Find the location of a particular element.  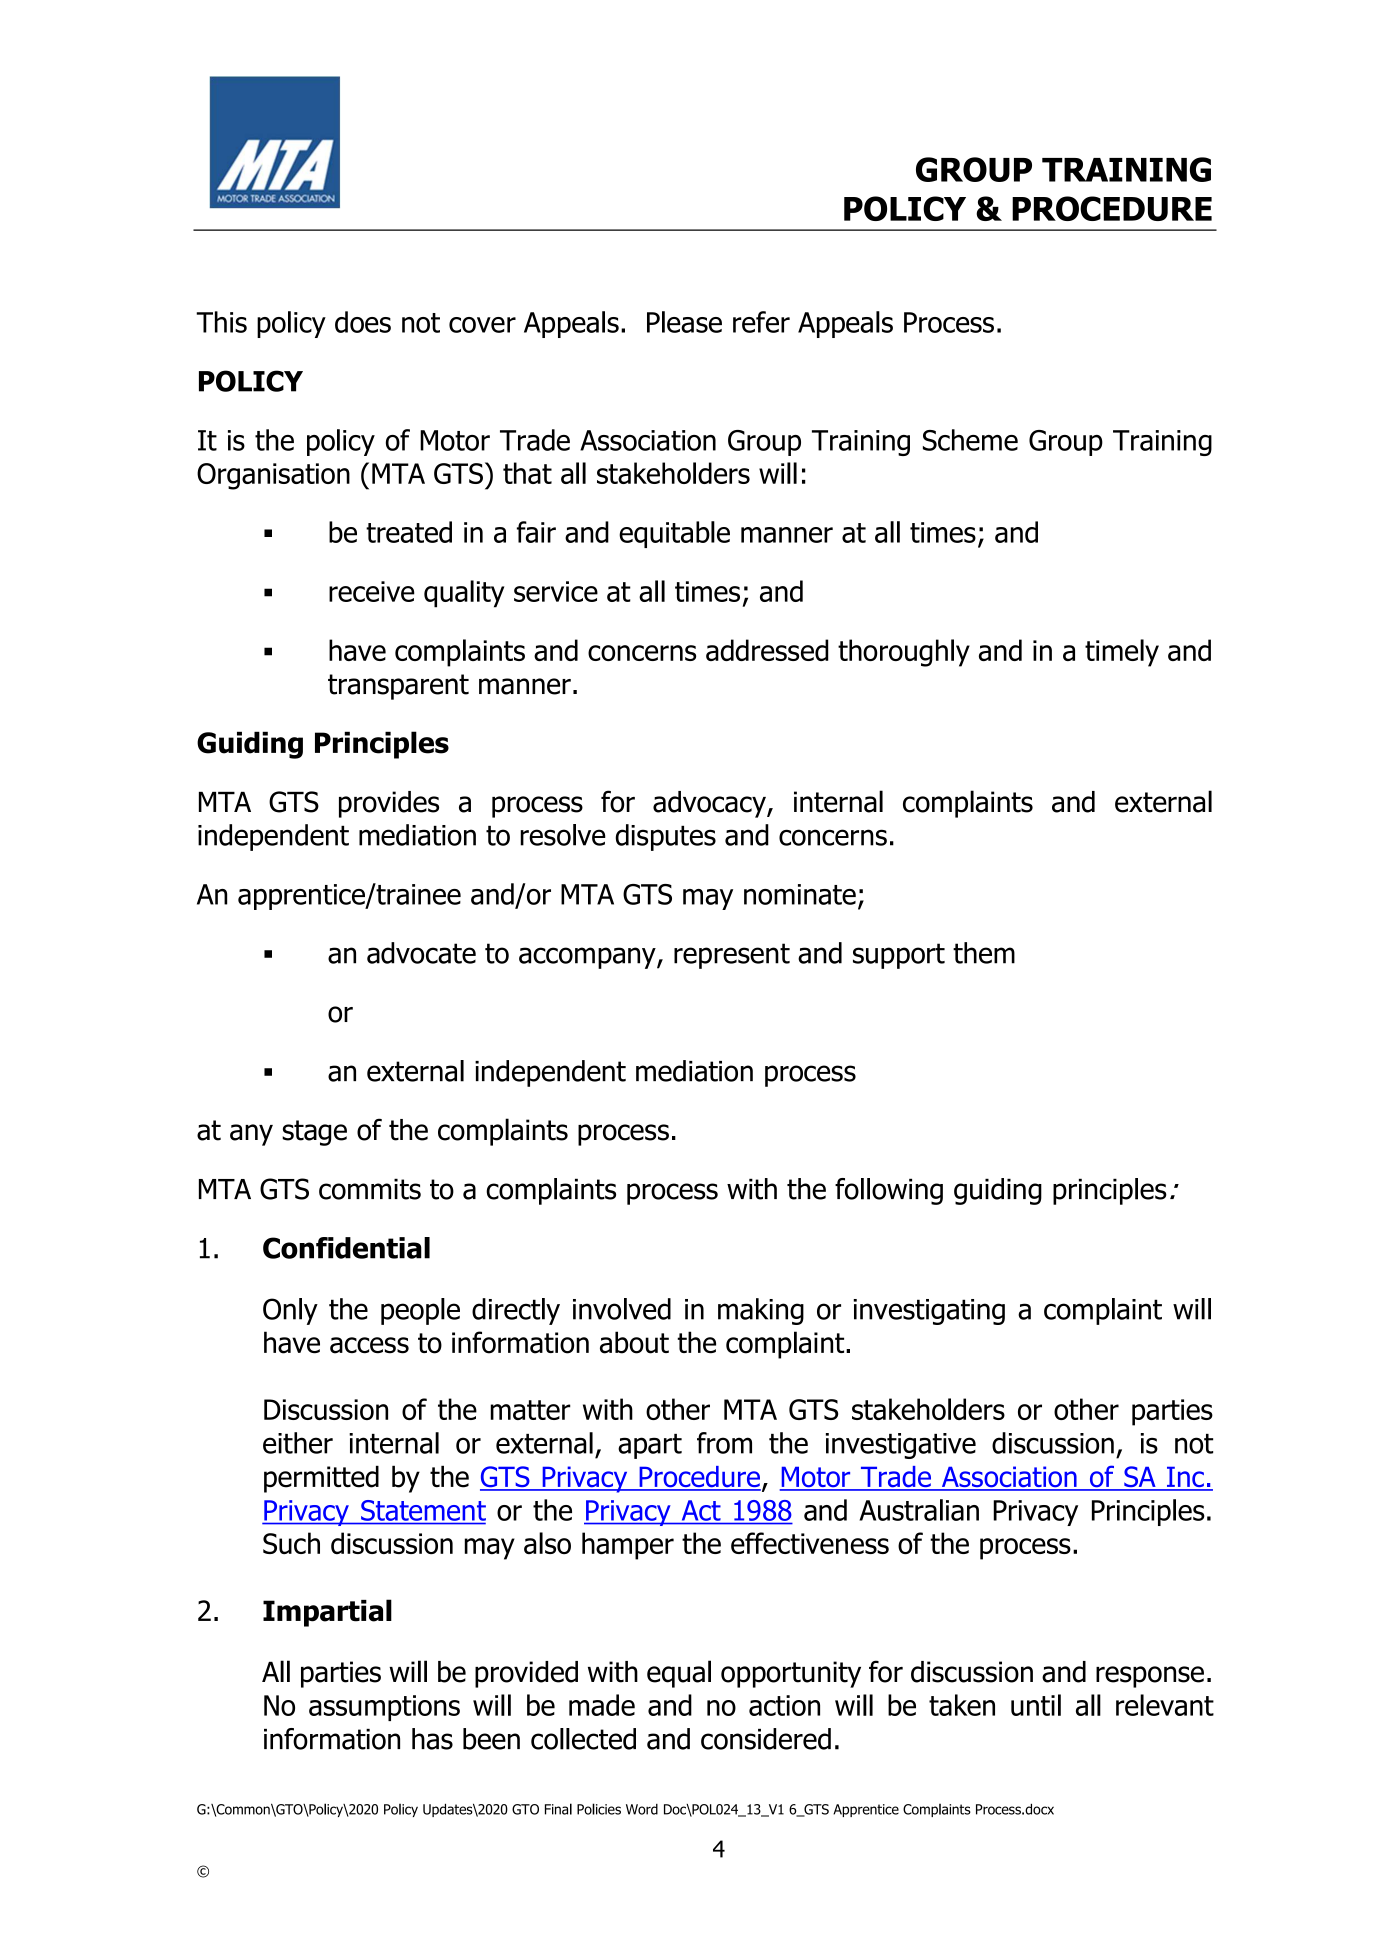

does is located at coordinates (363, 322).
